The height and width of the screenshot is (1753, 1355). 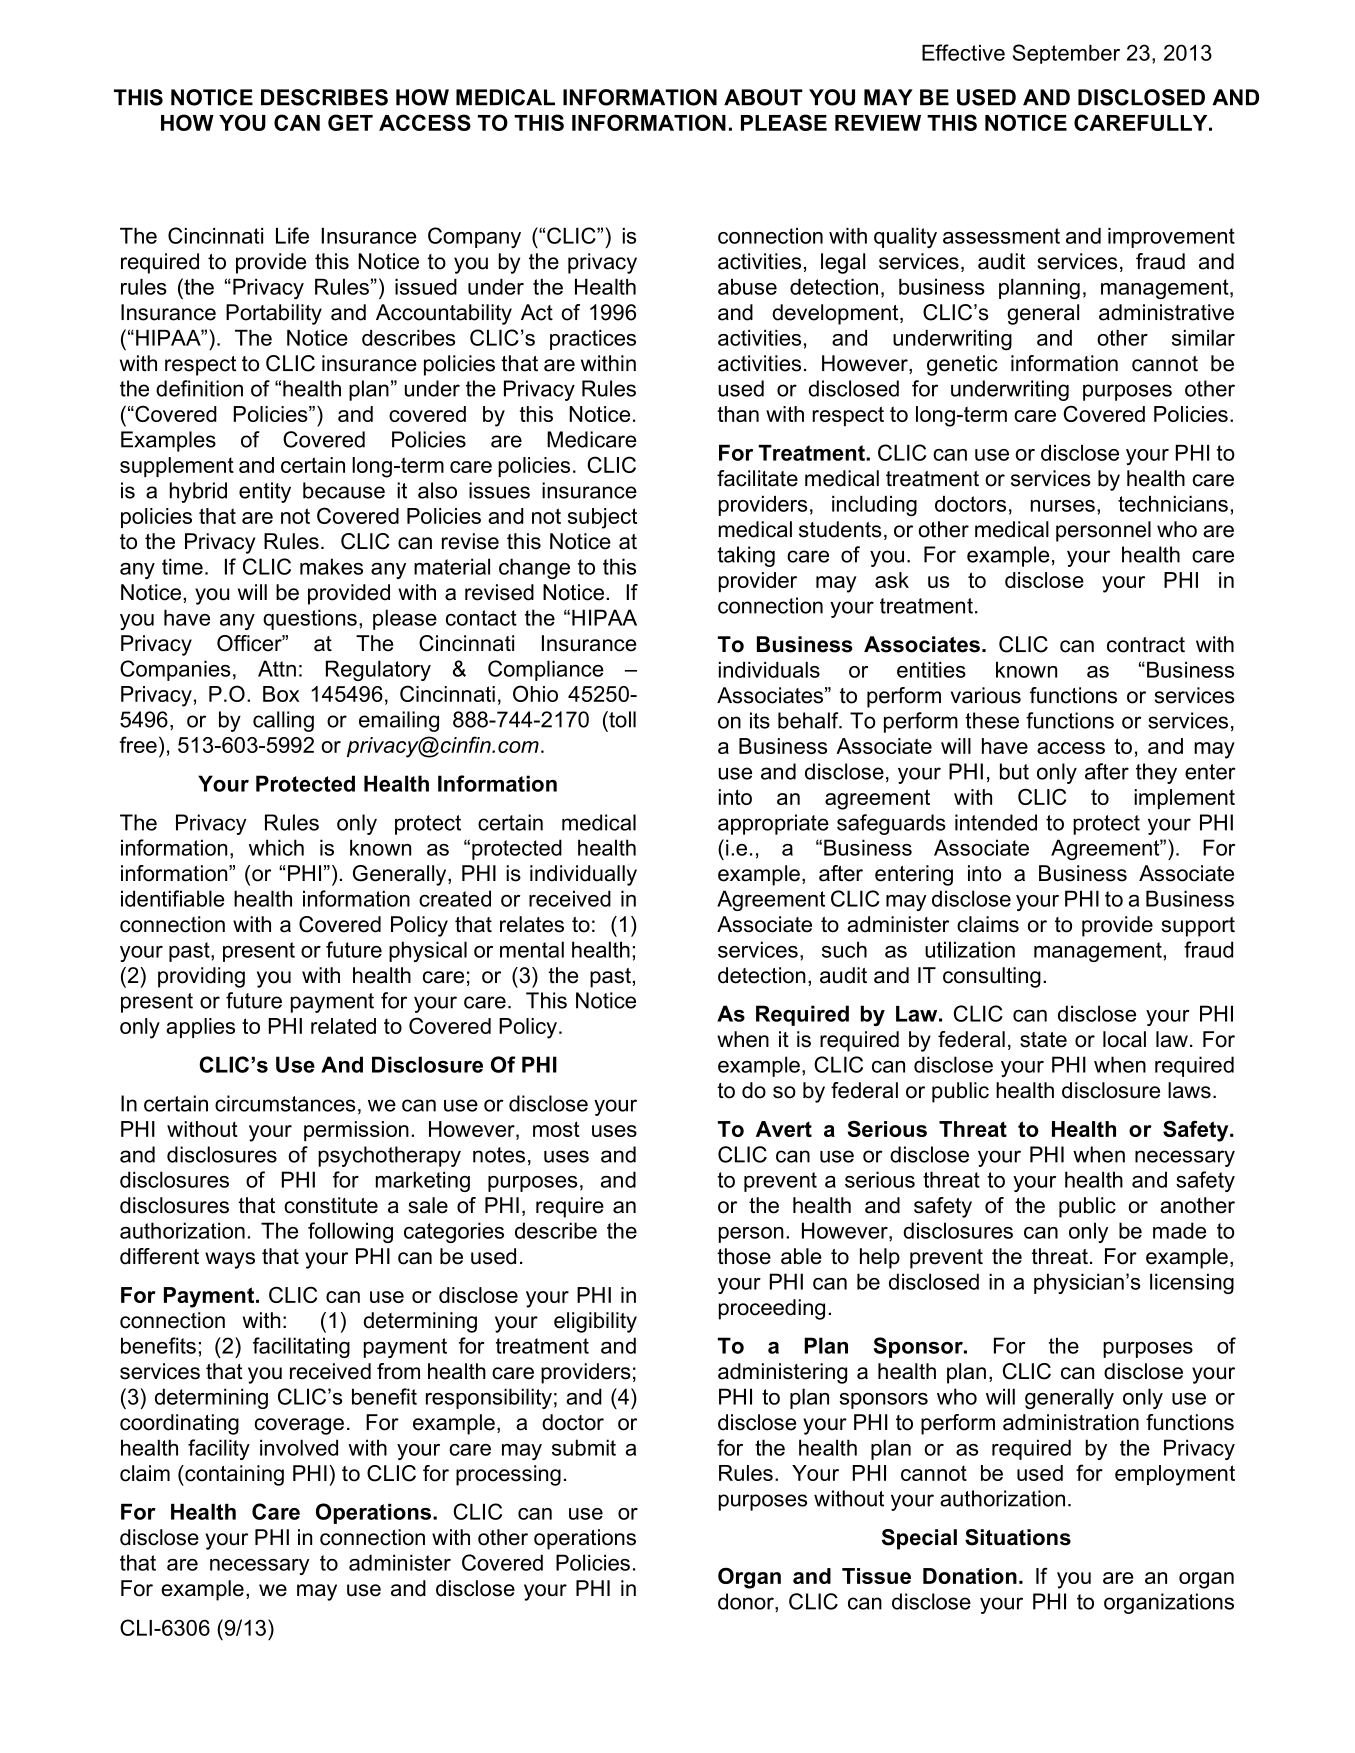 I want to click on questions, so click(x=310, y=619).
